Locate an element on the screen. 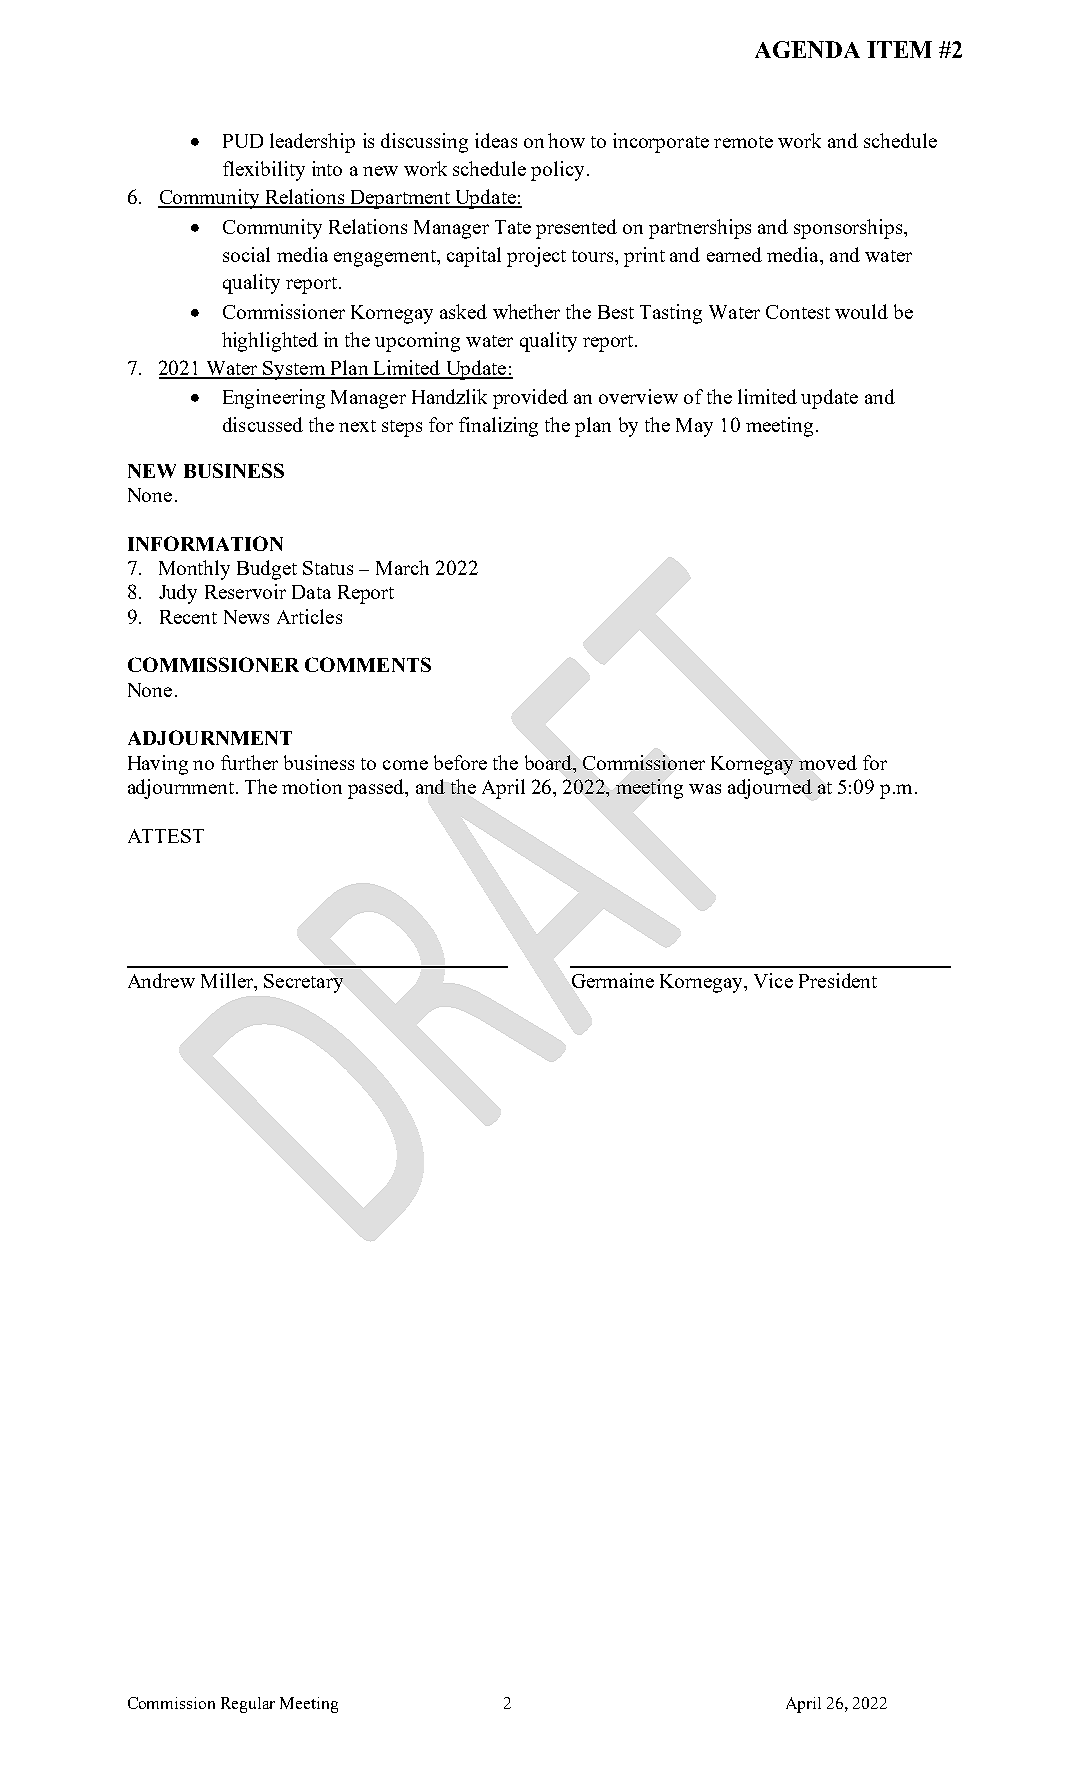 This screenshot has width=1078, height=1776. moved is located at coordinates (828, 762).
